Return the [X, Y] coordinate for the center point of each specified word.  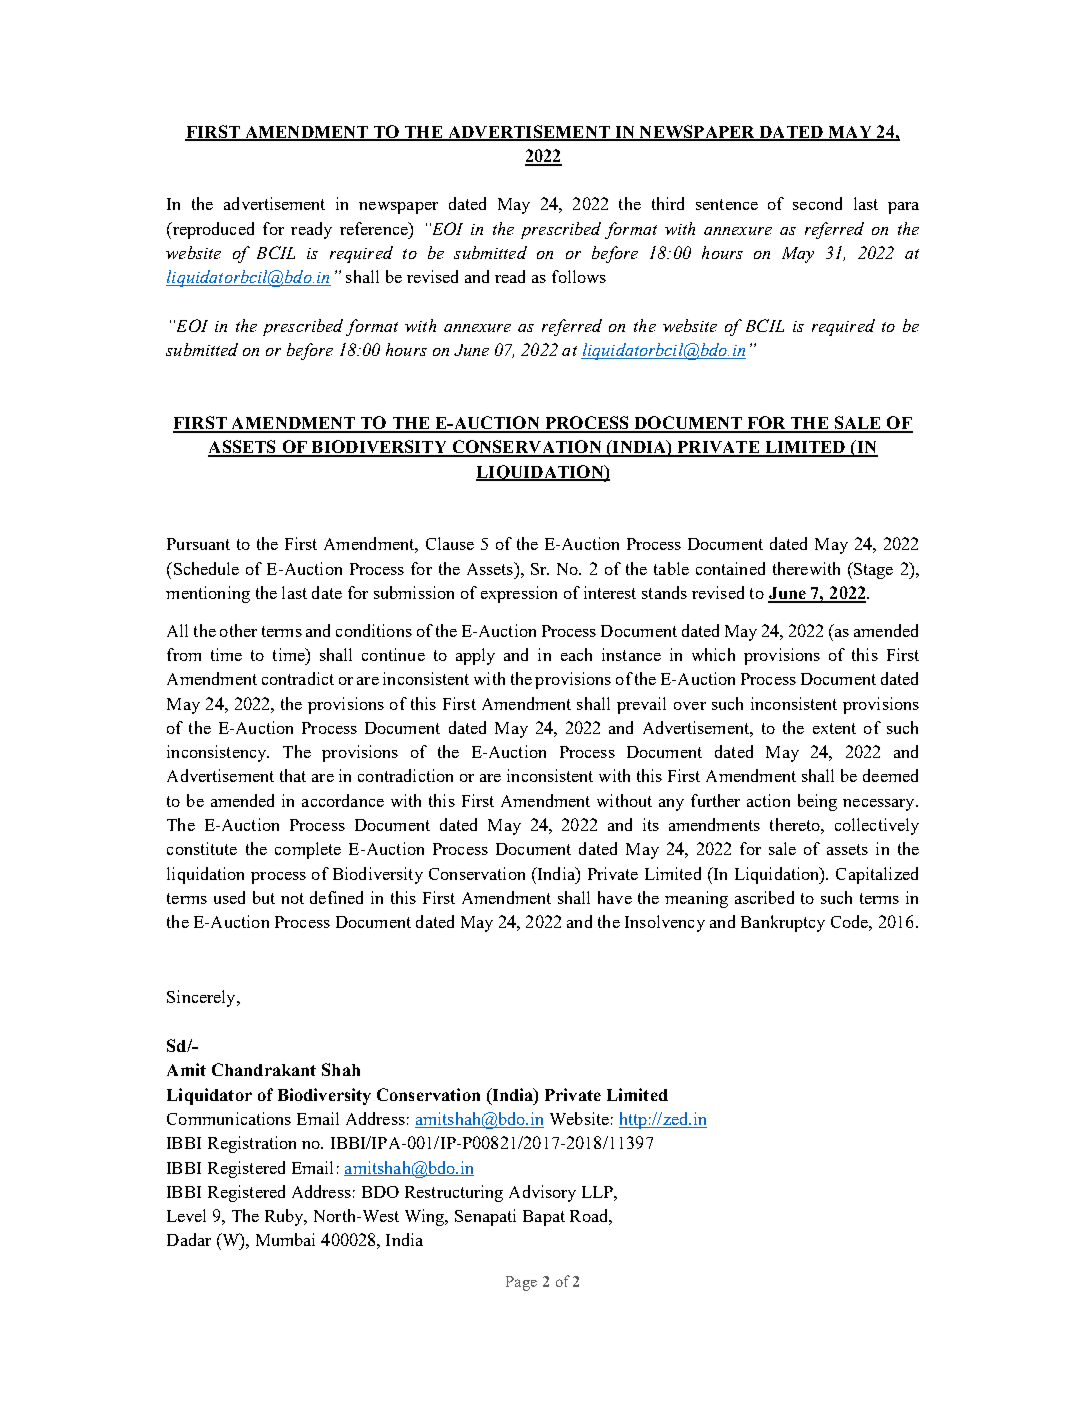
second [817, 203]
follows [579, 276]
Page [521, 1283]
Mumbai [285, 1239]
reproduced [212, 230]
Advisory [542, 1193]
